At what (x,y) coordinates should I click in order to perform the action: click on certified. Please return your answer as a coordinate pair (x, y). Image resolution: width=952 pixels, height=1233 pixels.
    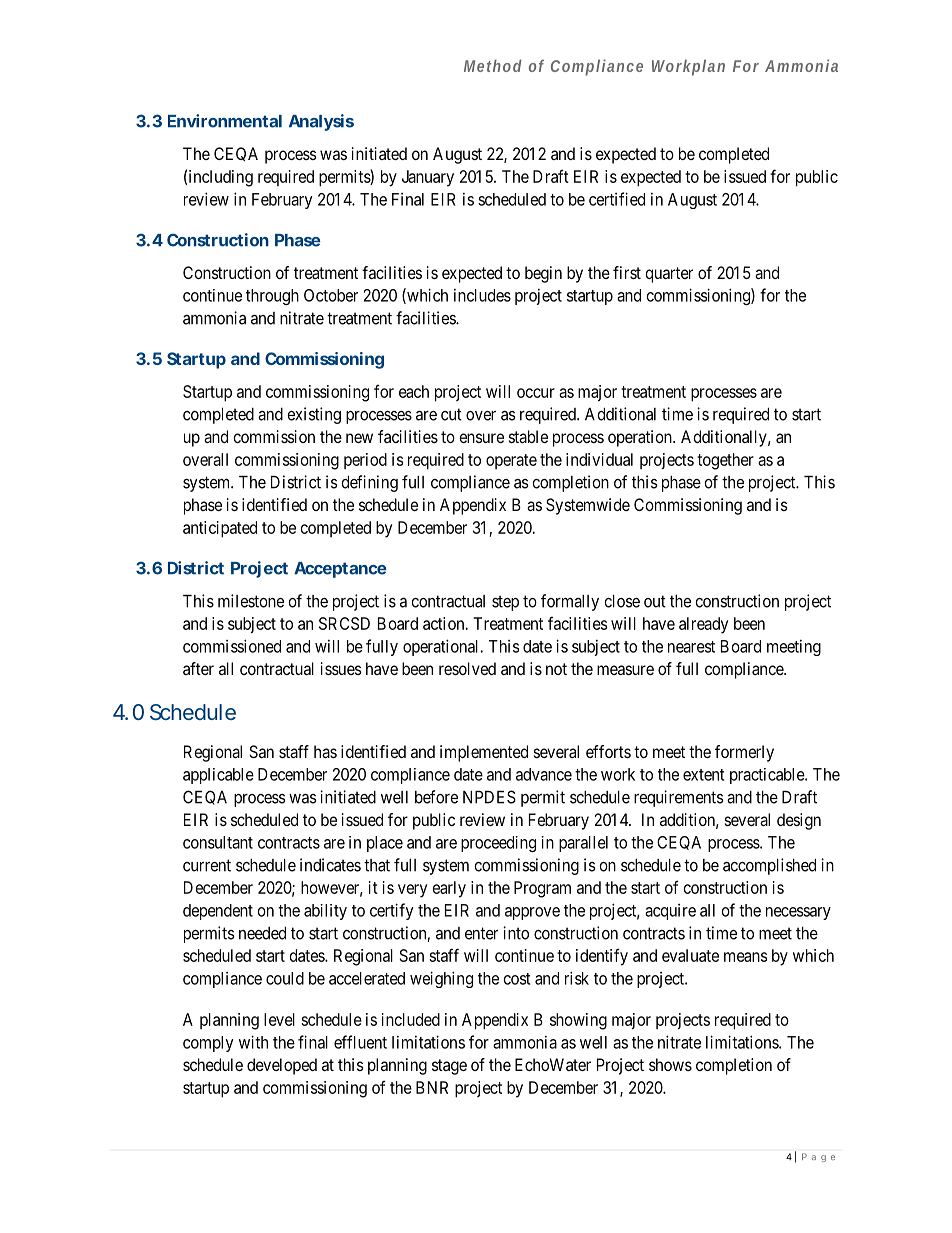
    Looking at the image, I should click on (617, 199).
